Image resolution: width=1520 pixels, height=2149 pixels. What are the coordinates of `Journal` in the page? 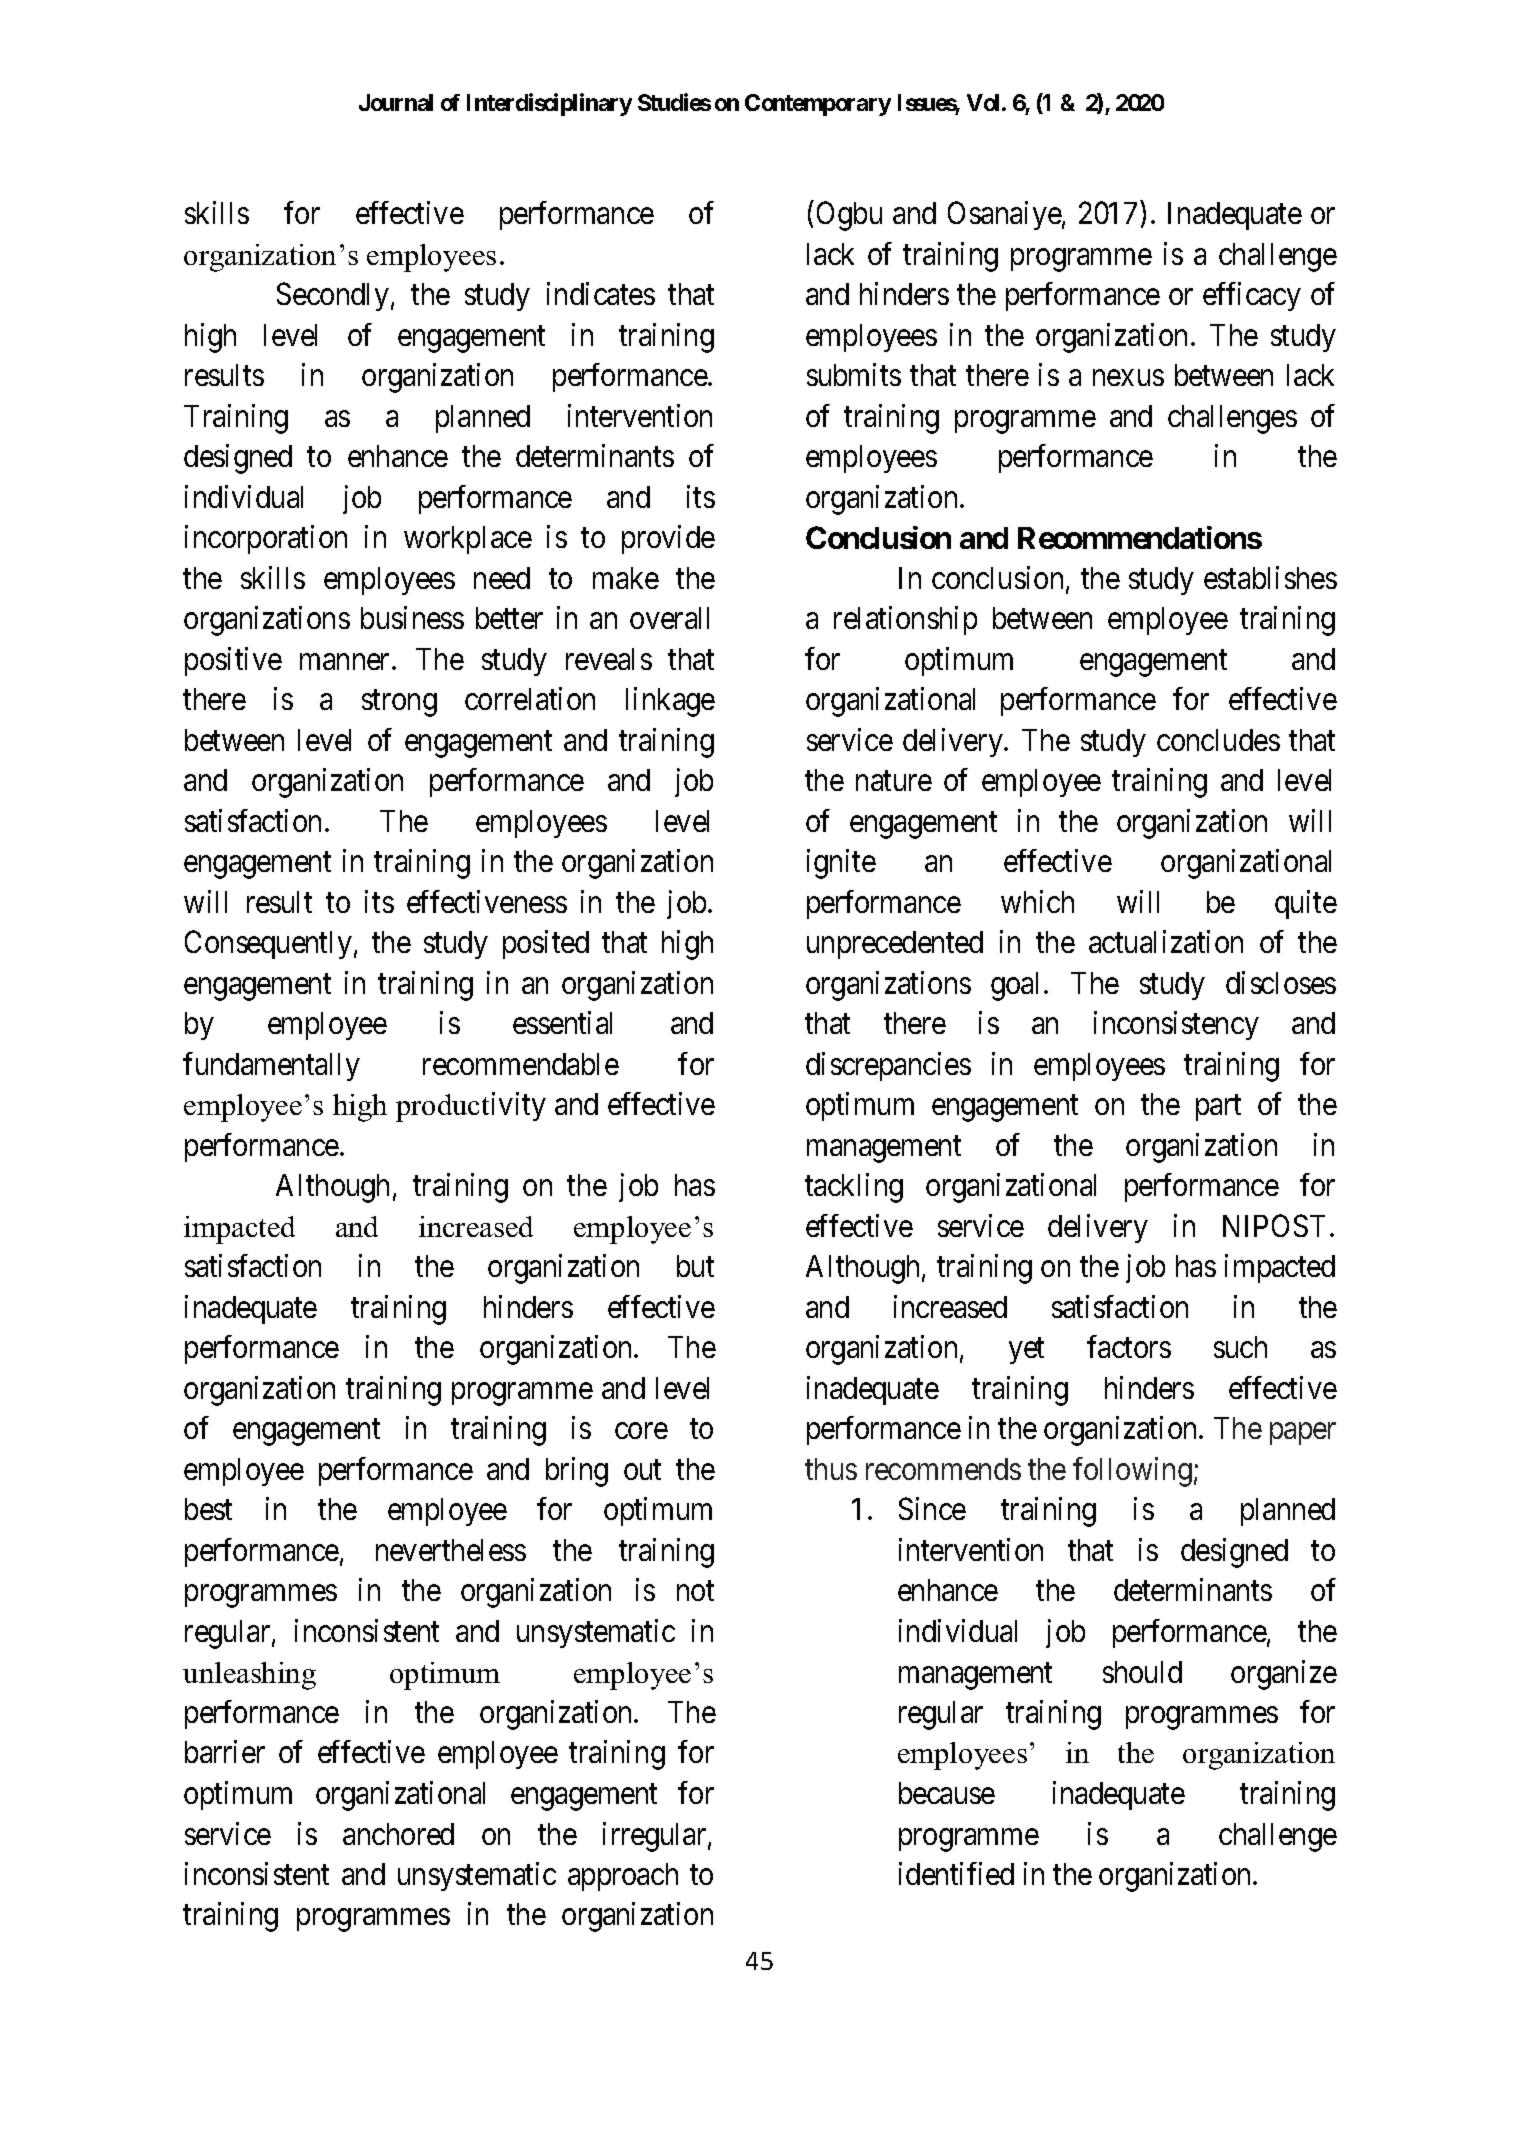 It's located at (396, 102).
